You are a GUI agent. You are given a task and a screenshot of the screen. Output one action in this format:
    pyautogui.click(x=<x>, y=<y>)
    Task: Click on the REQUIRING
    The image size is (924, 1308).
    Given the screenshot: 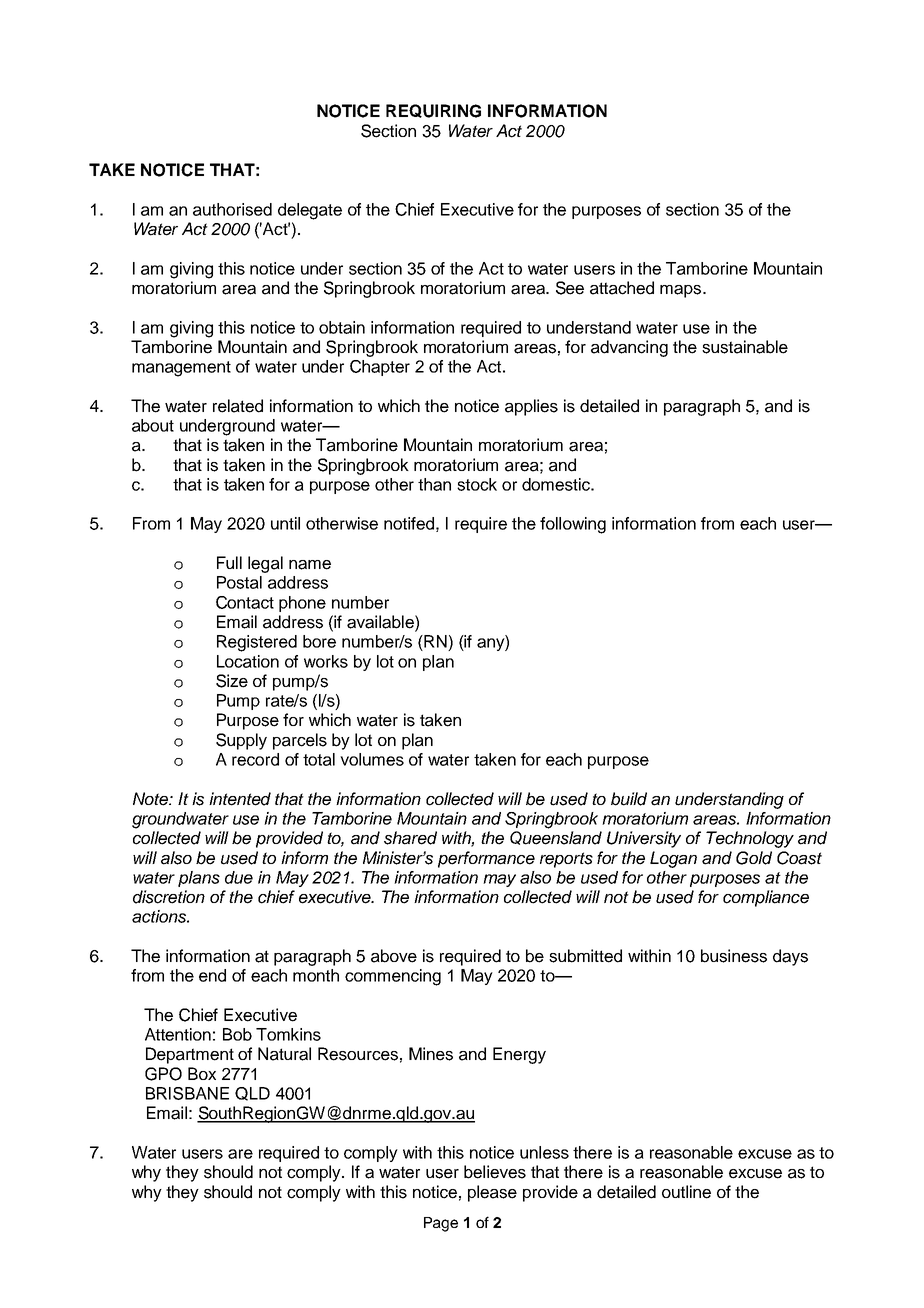 What is the action you would take?
    pyautogui.click(x=433, y=111)
